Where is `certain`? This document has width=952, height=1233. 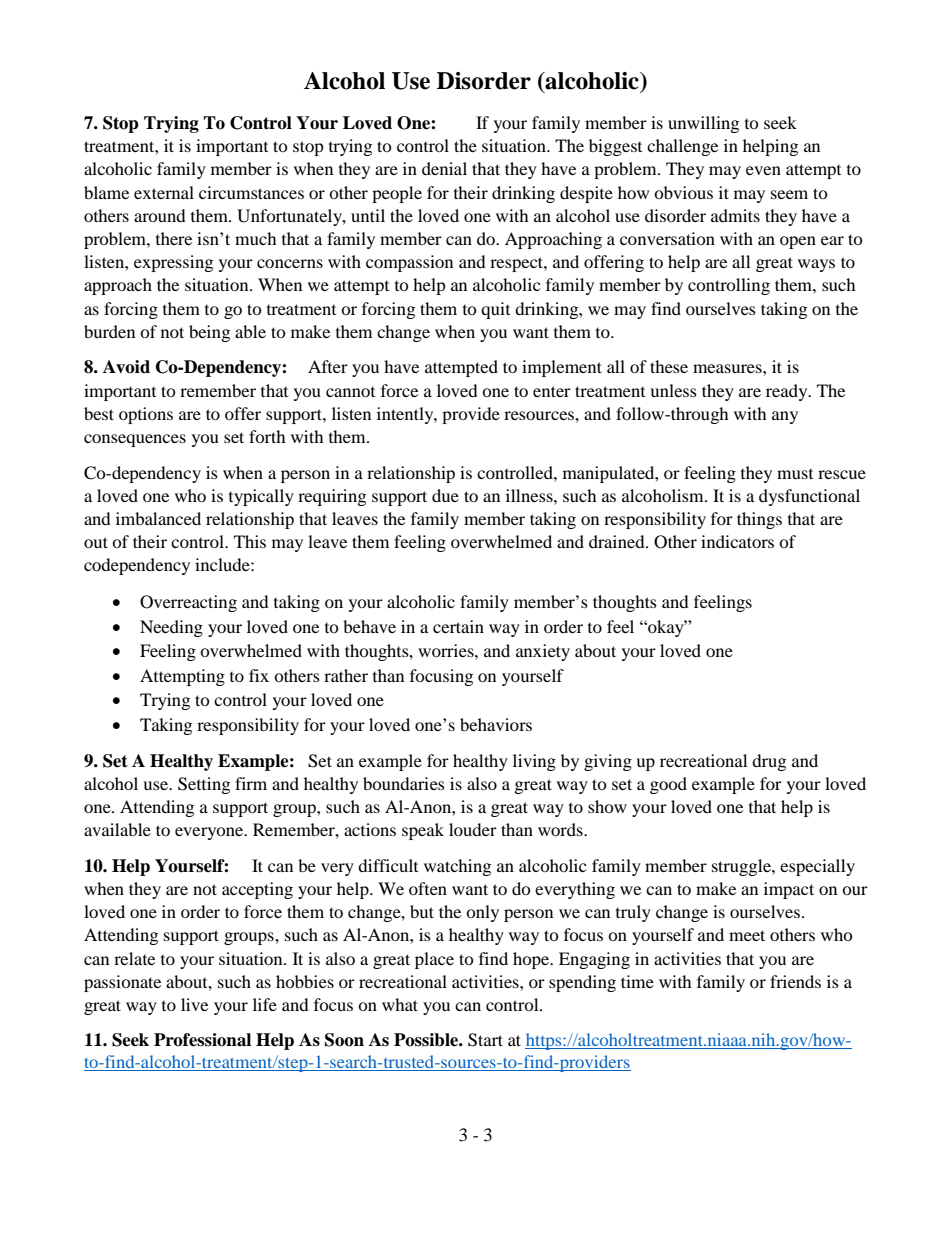 certain is located at coordinates (458, 626).
